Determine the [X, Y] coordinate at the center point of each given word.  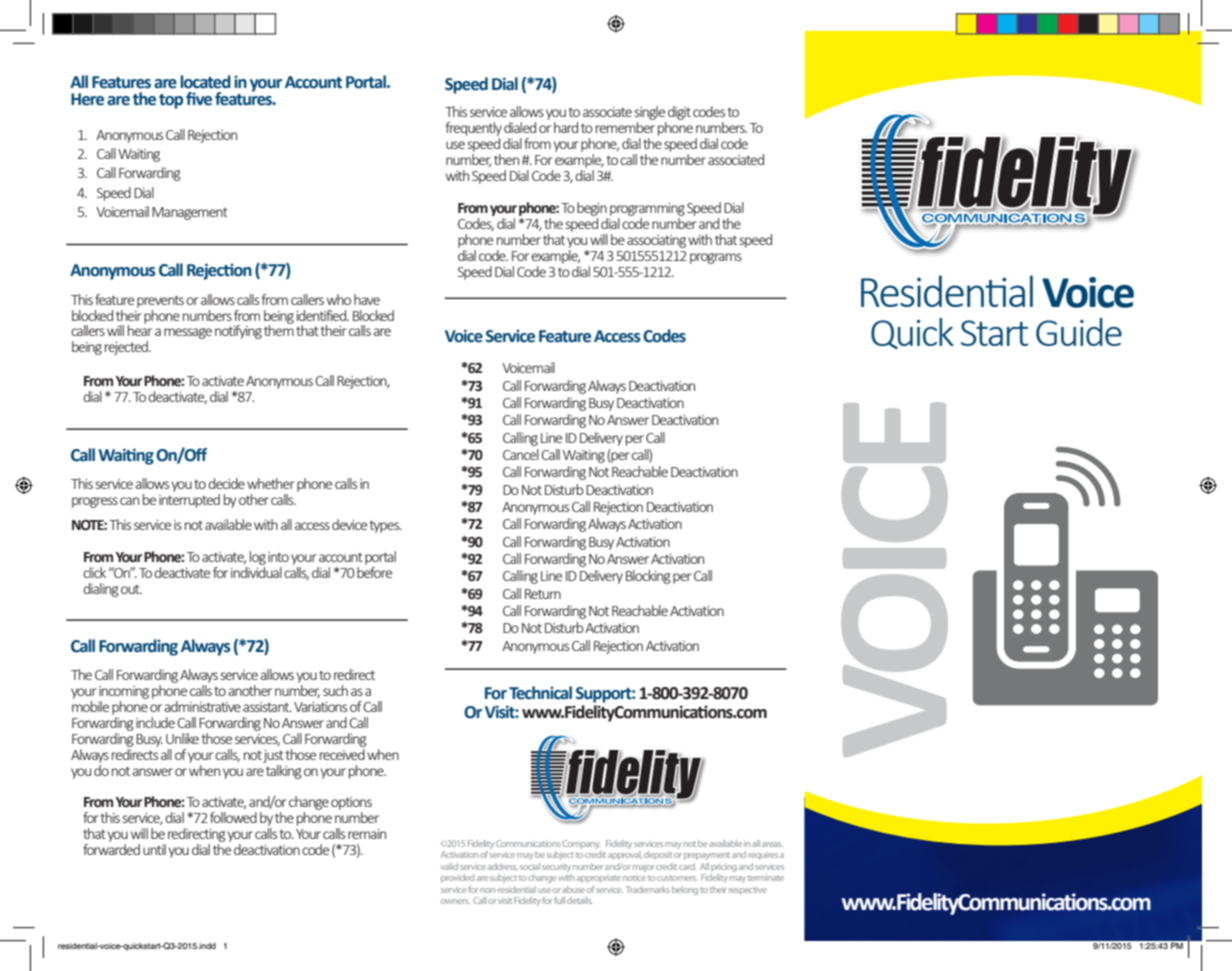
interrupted [189, 501]
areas [772, 844]
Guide [1079, 332]
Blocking [648, 577]
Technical [540, 693]
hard [566, 127]
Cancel [521, 454]
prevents [160, 301]
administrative [202, 706]
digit [678, 114]
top [171, 101]
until [154, 849]
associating [656, 241]
